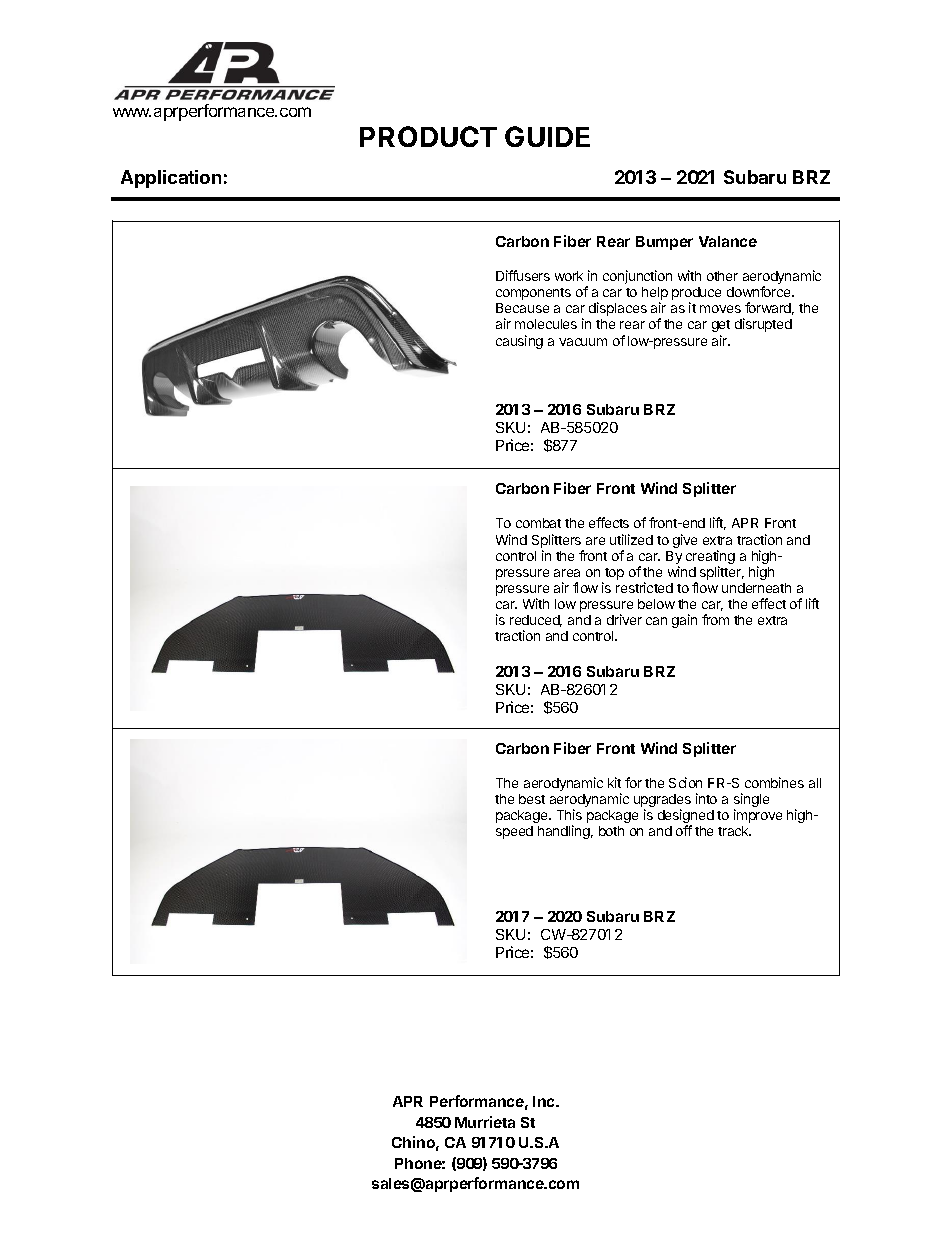 This screenshot has width=952, height=1233. Describe the element at coordinates (547, 136) in the screenshot. I see `GUIDE` at that location.
